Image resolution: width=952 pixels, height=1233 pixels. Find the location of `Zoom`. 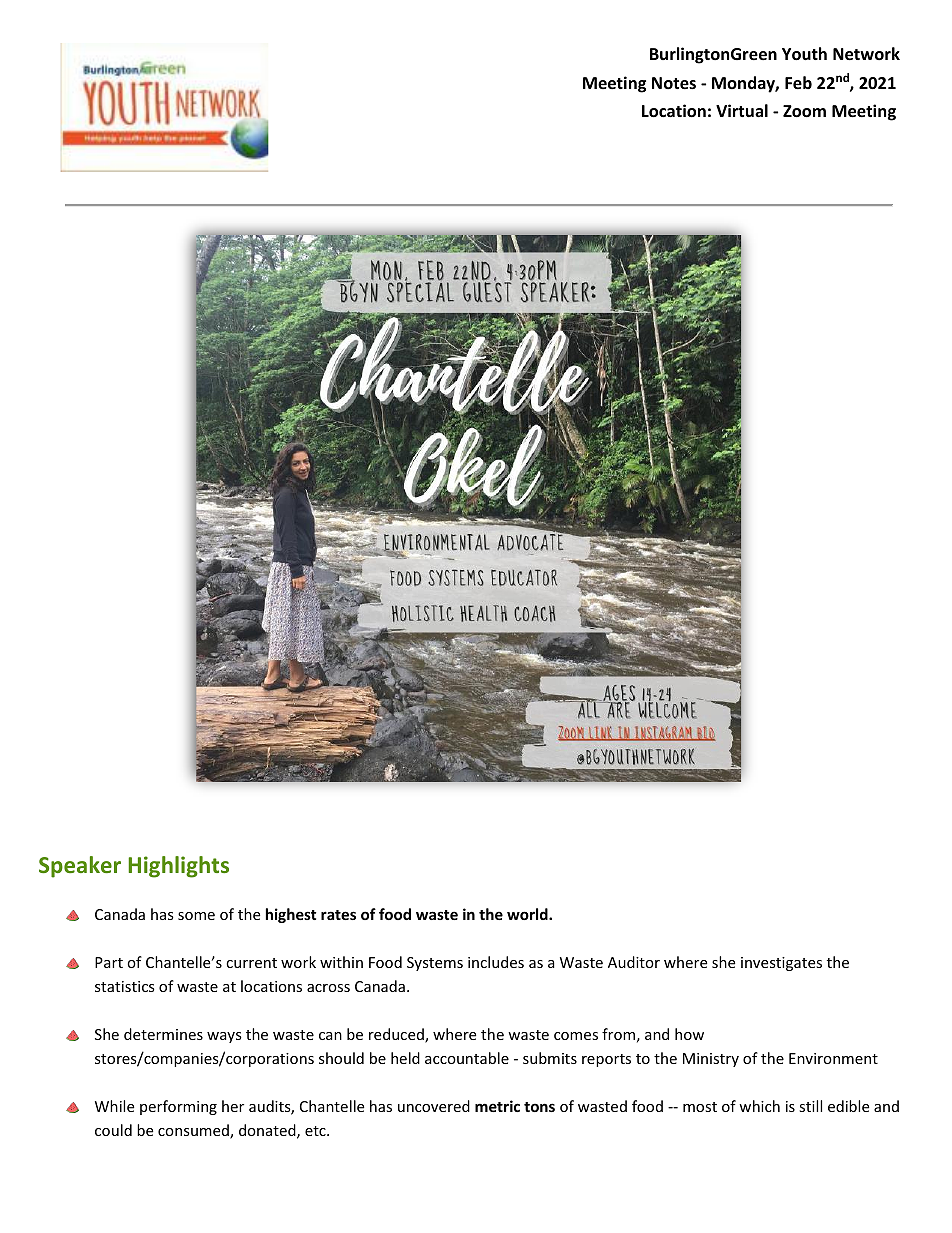

Zoom is located at coordinates (804, 111).
